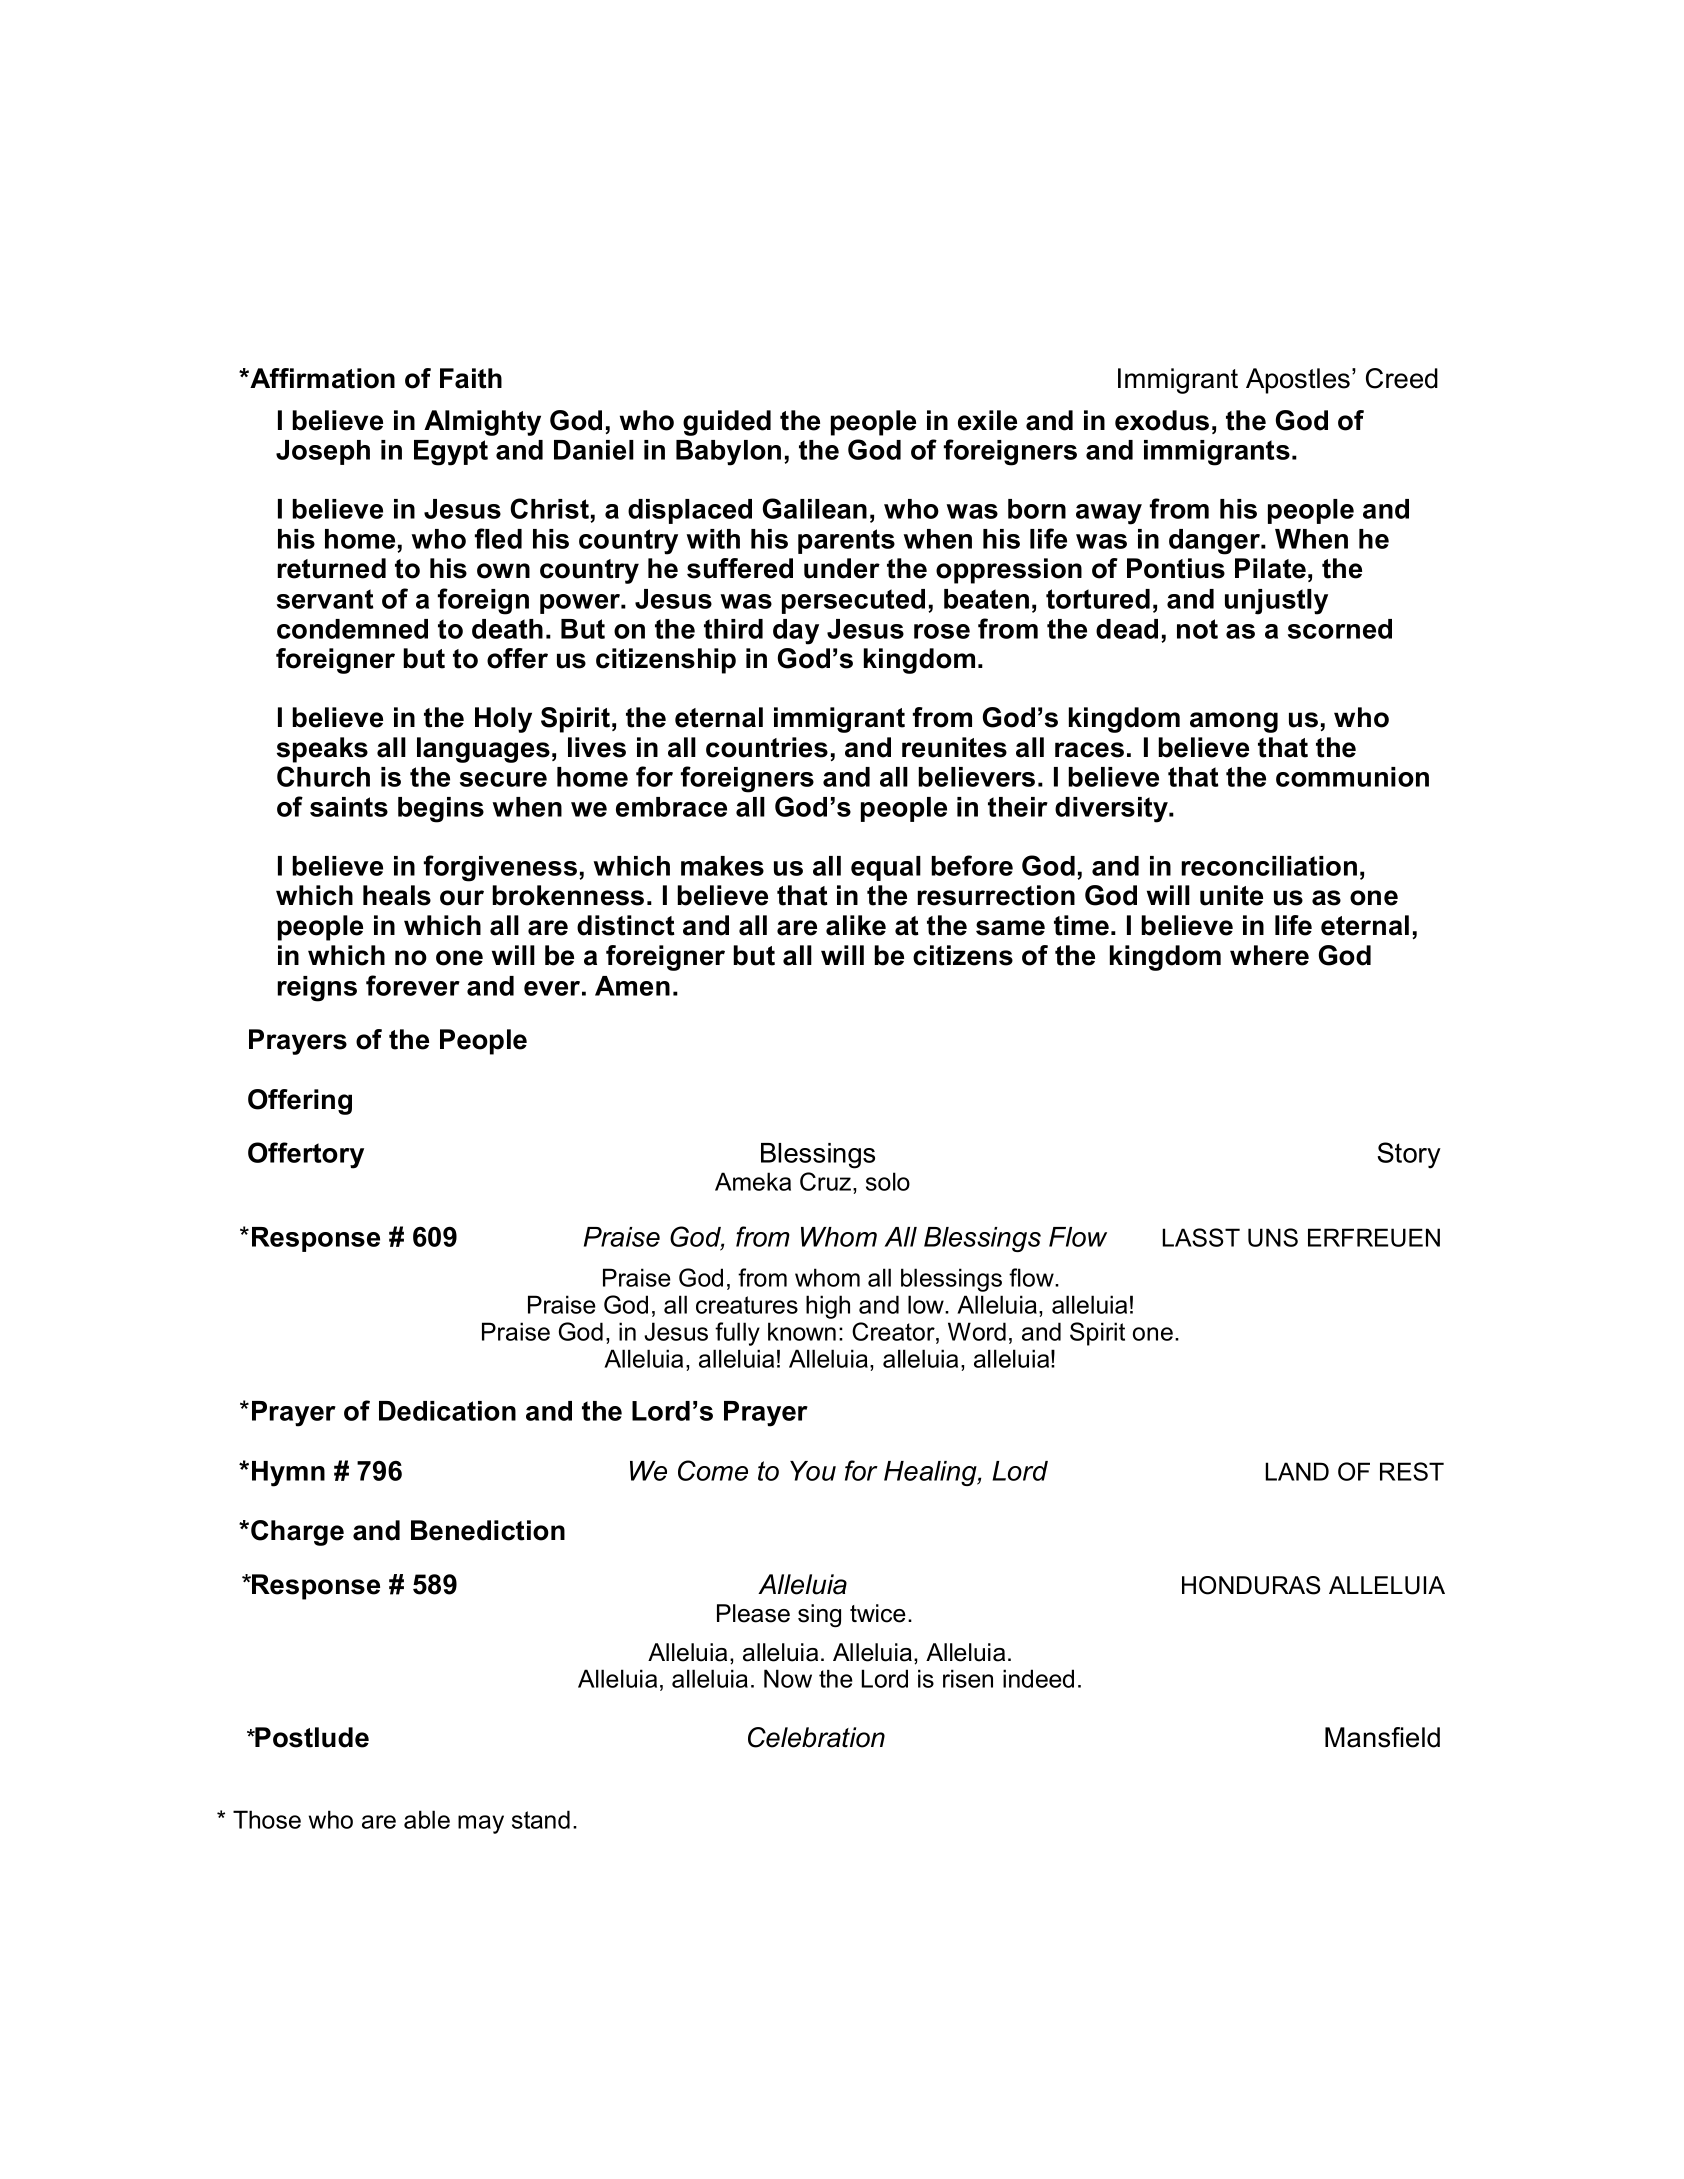  I want to click on reigns, so click(317, 989).
